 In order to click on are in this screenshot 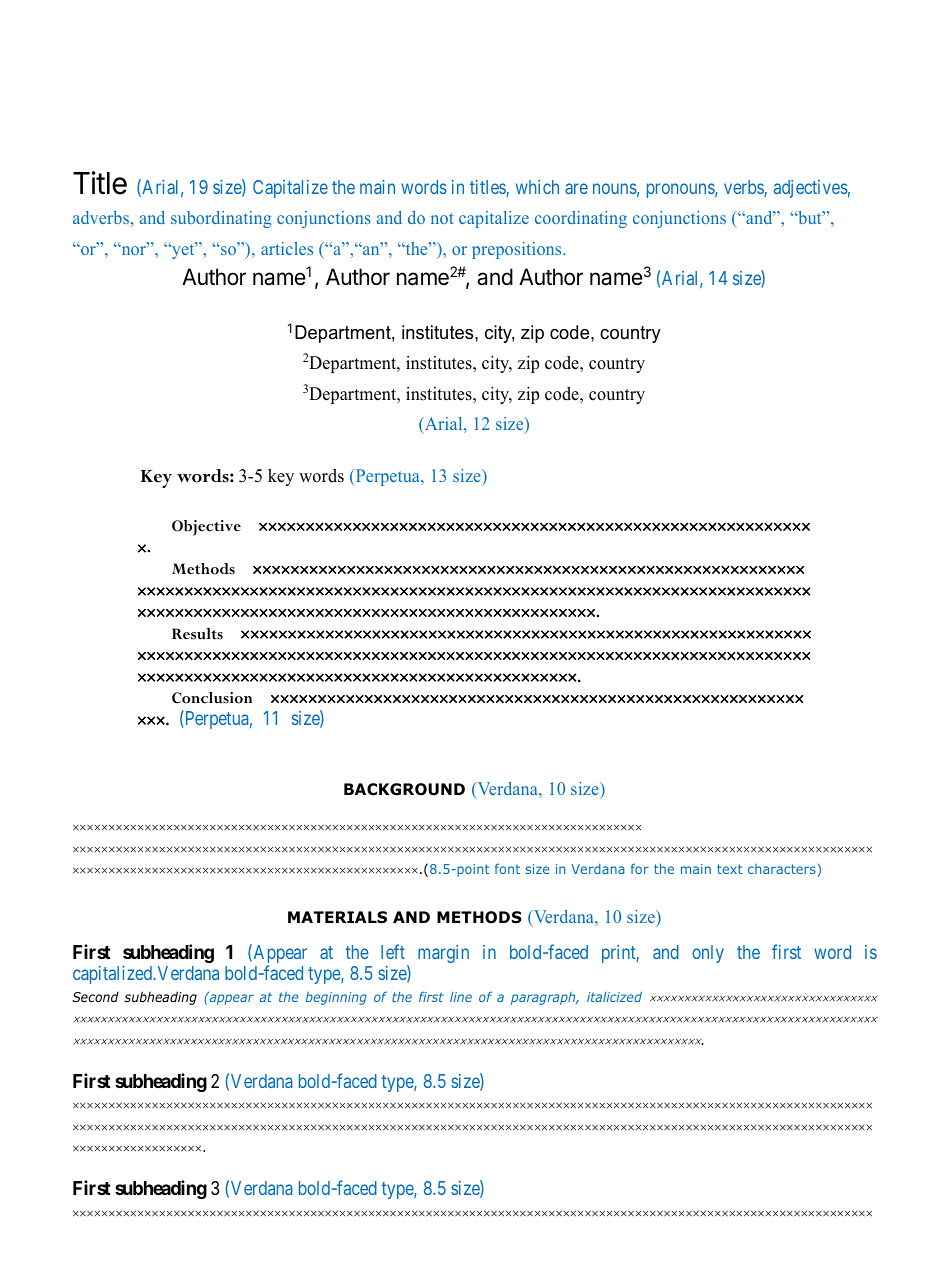, I will do `click(576, 189)`.
